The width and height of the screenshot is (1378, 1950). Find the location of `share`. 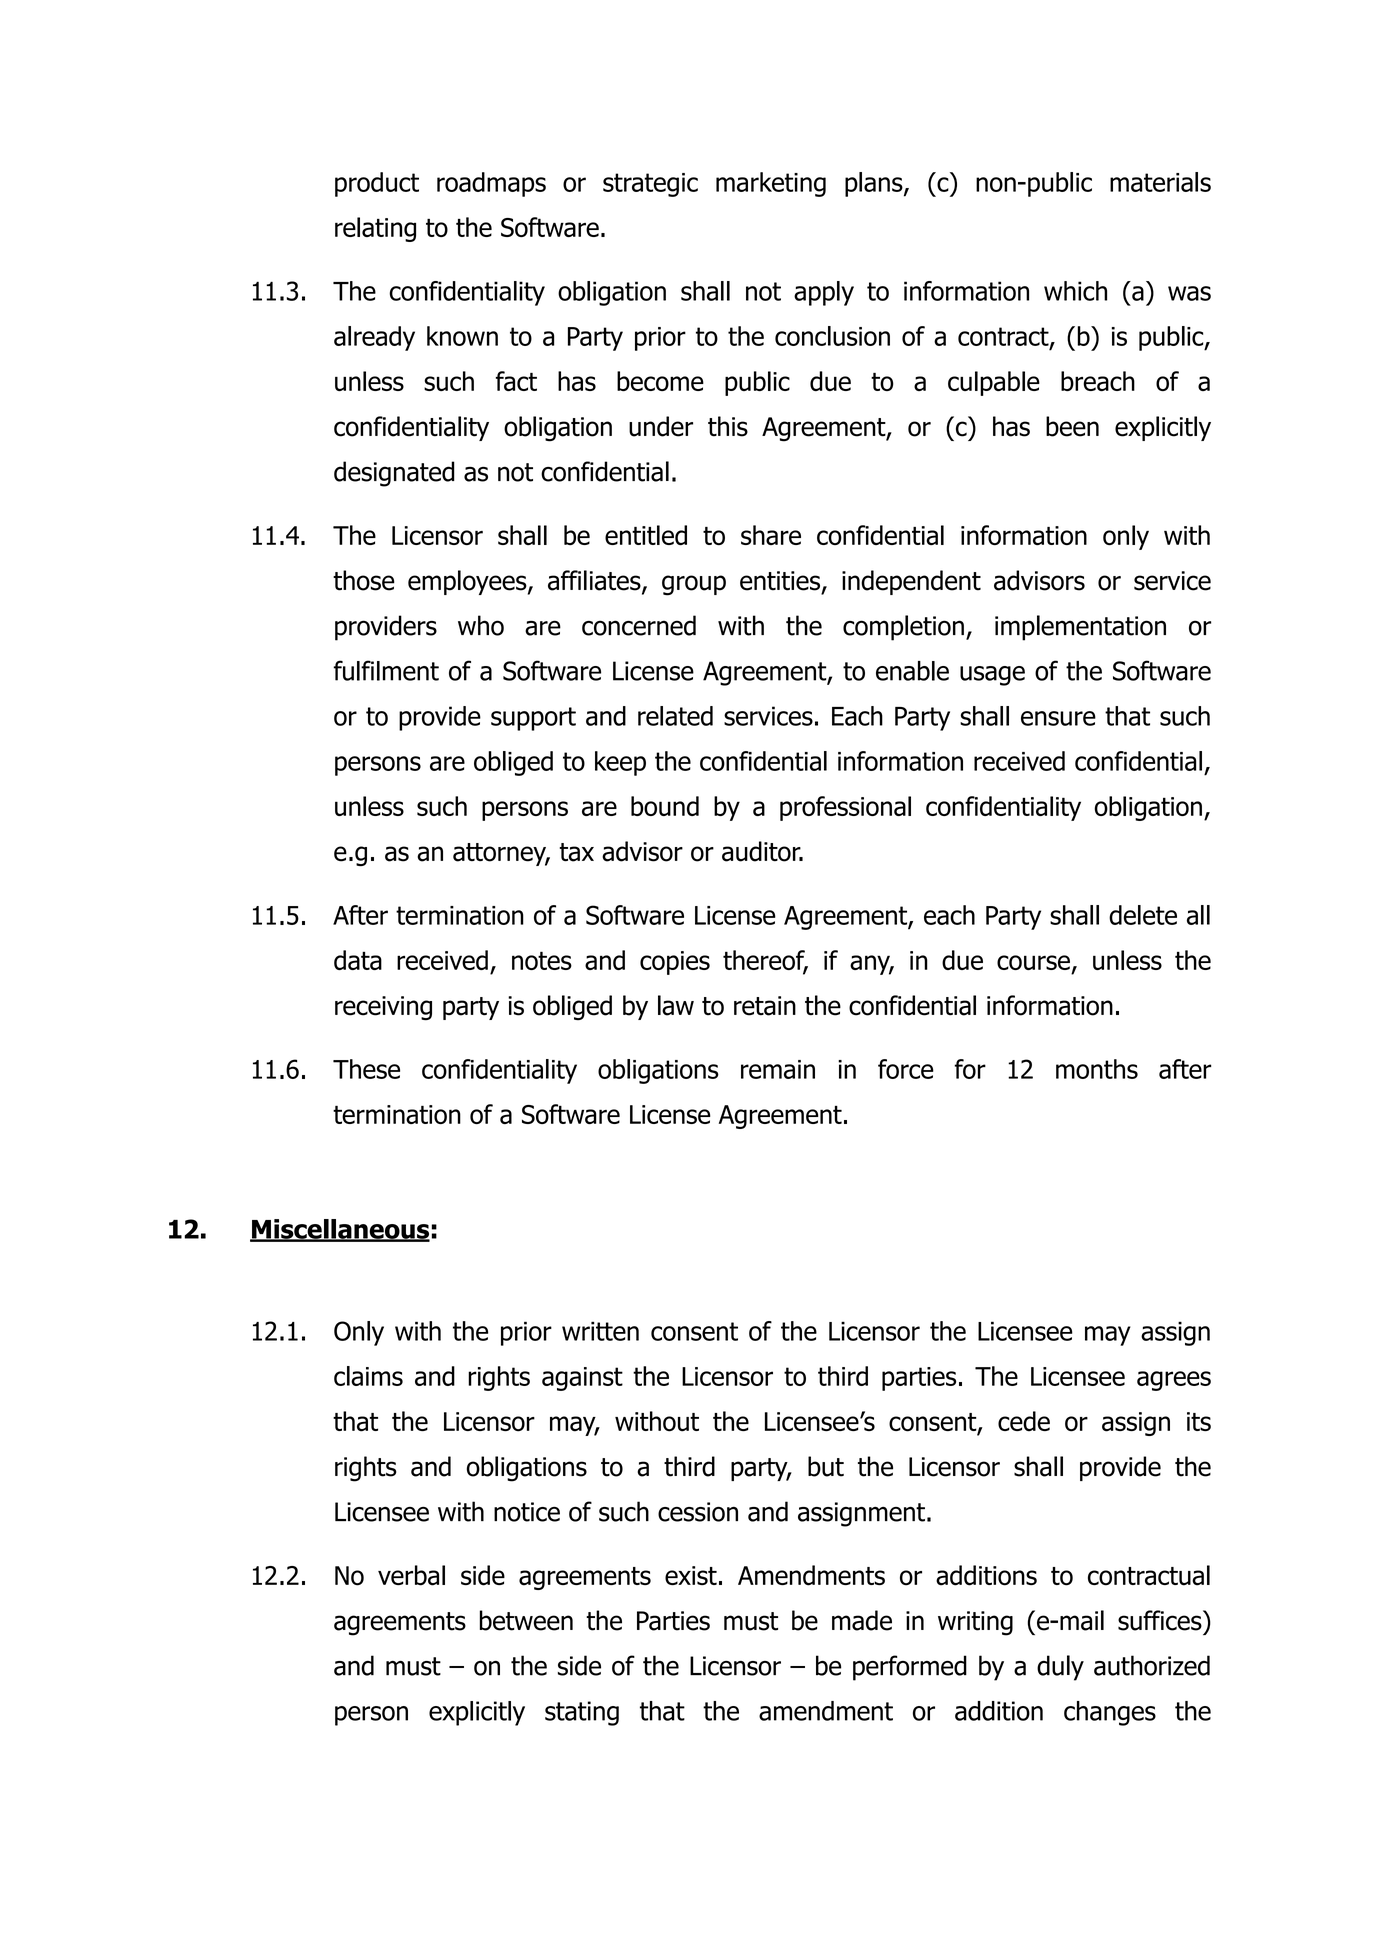

share is located at coordinates (771, 535).
